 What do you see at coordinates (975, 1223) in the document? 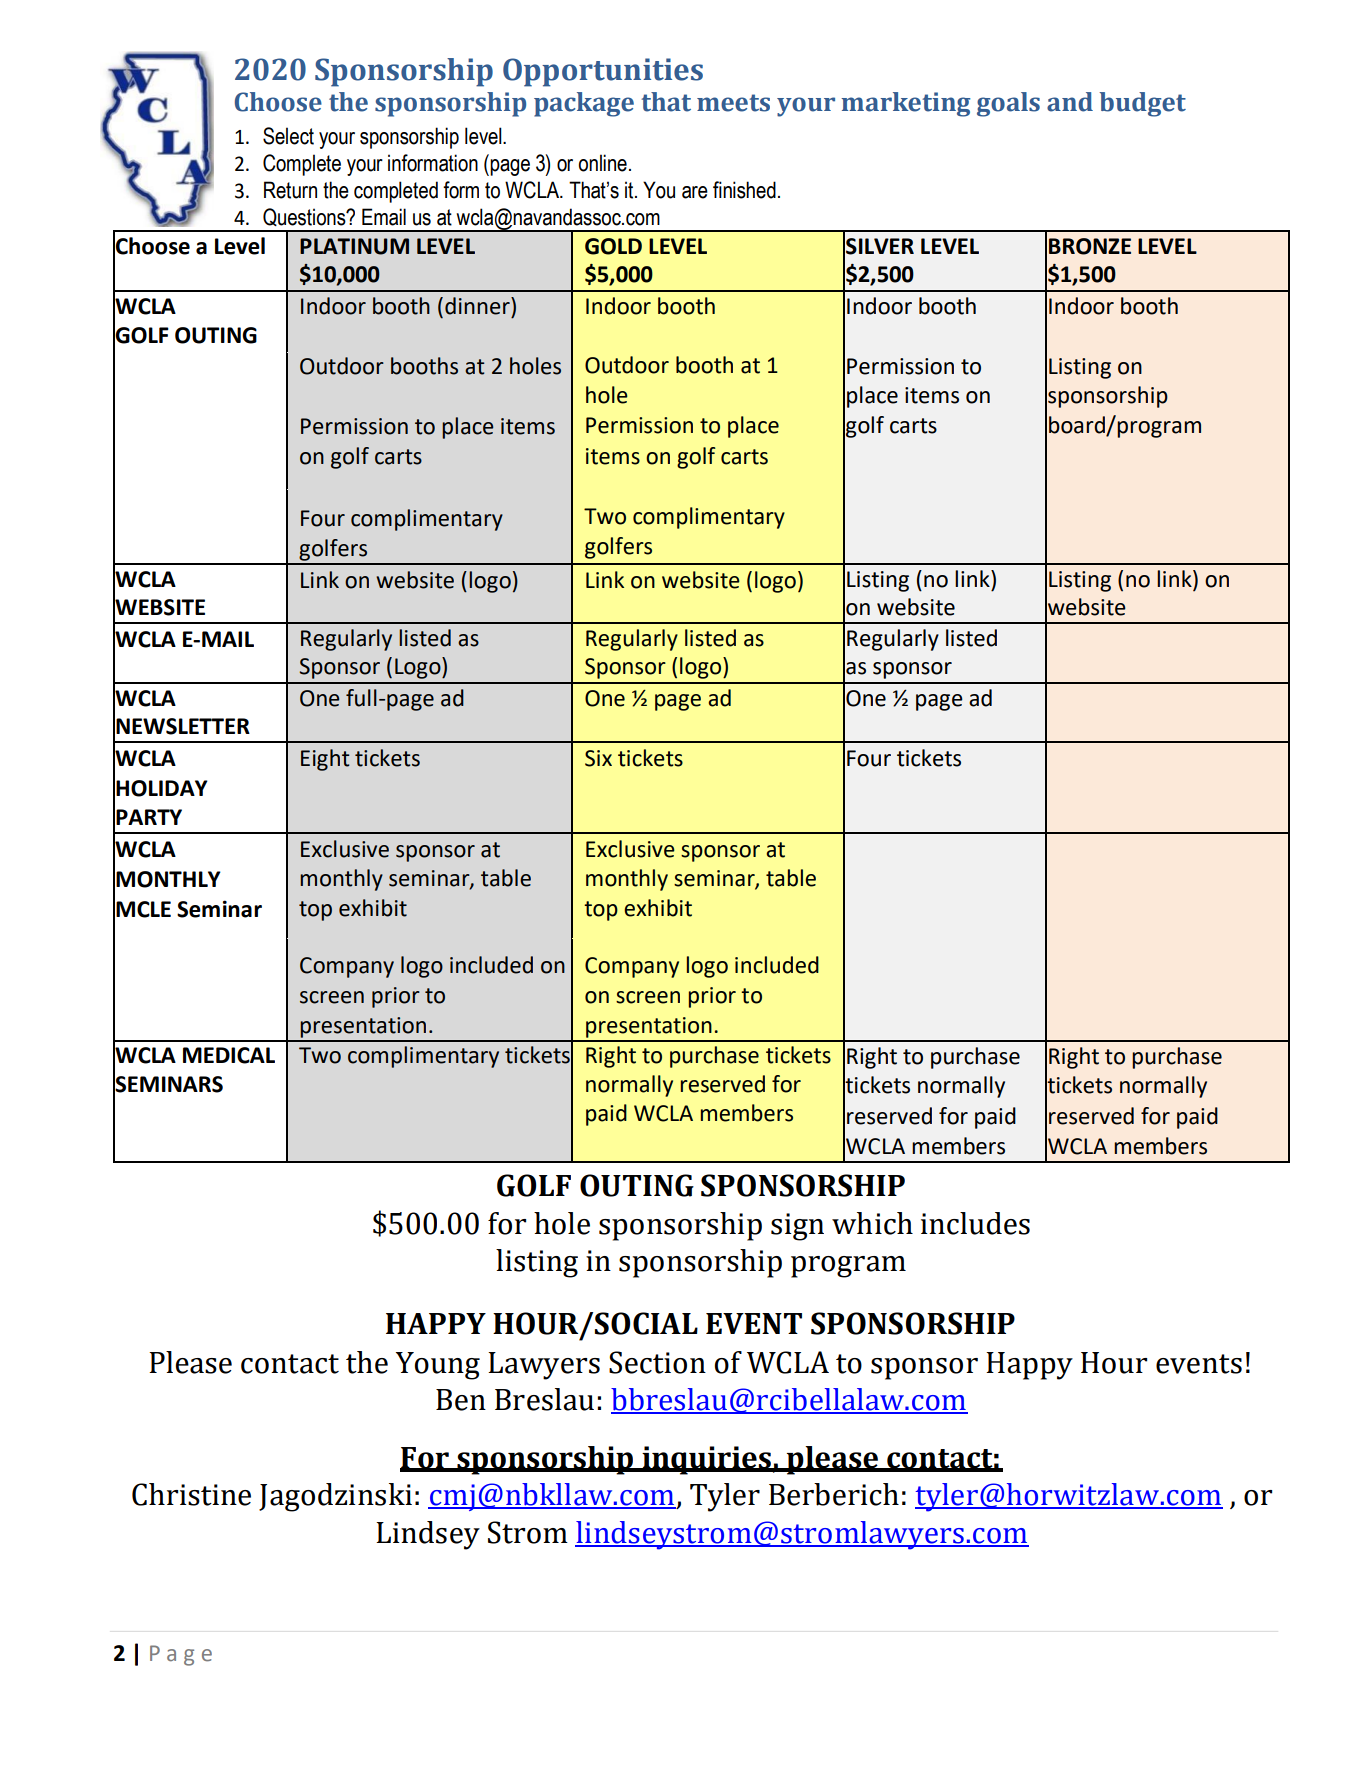
I see `includes` at bounding box center [975, 1223].
